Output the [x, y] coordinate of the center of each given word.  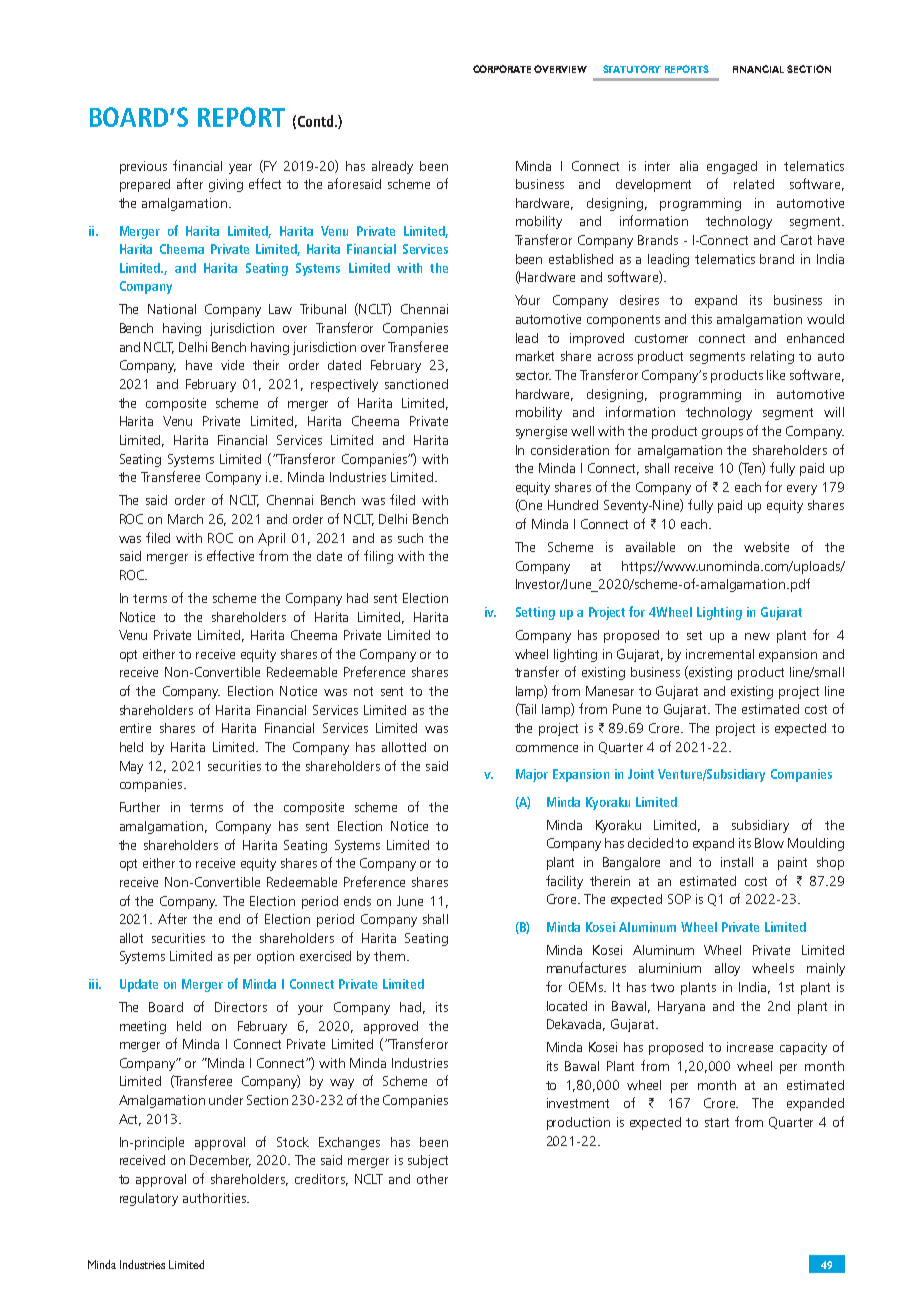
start [717, 1122]
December [220, 1161]
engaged [732, 167]
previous [143, 167]
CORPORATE [502, 69]
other [432, 1179]
